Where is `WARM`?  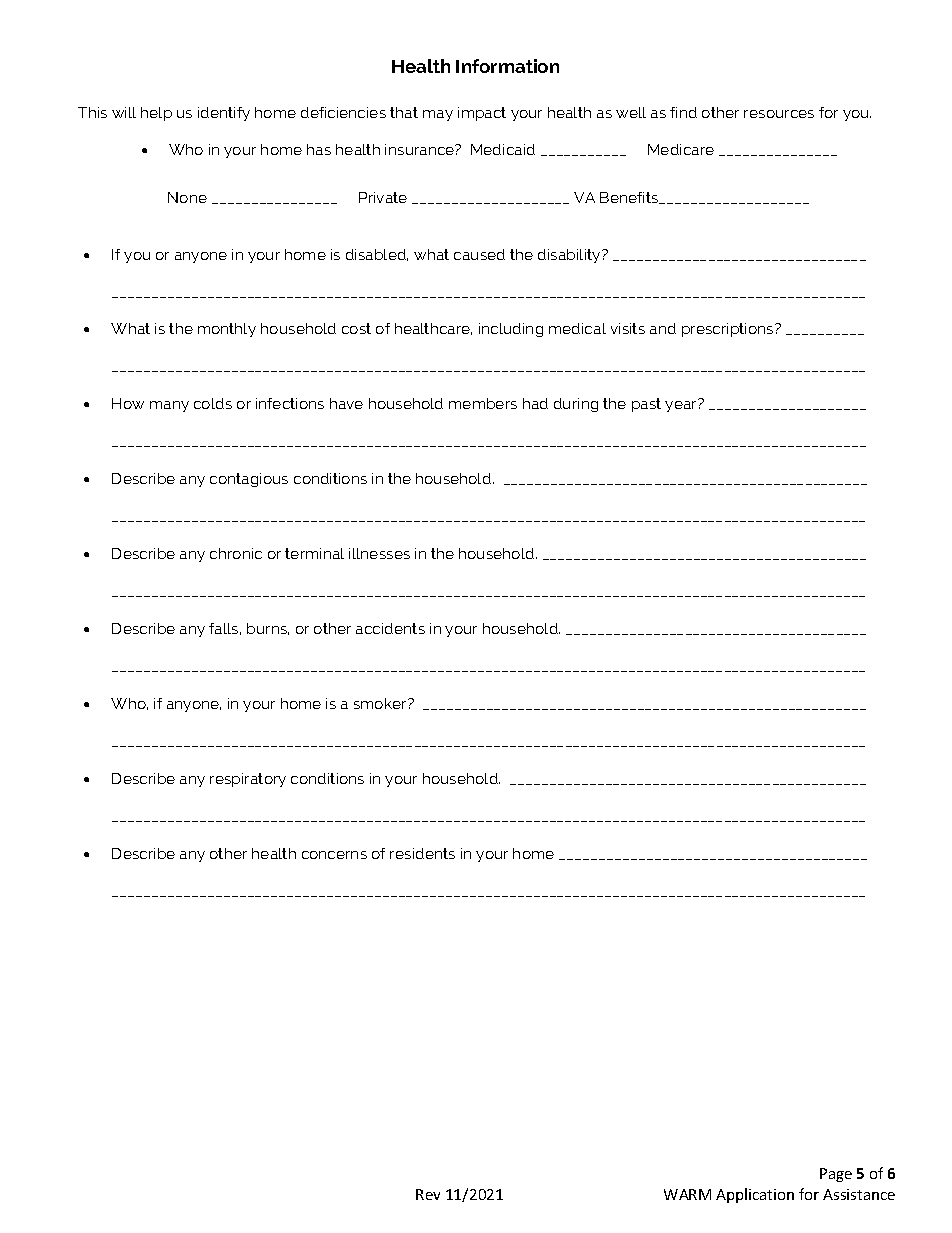 WARM is located at coordinates (687, 1194).
